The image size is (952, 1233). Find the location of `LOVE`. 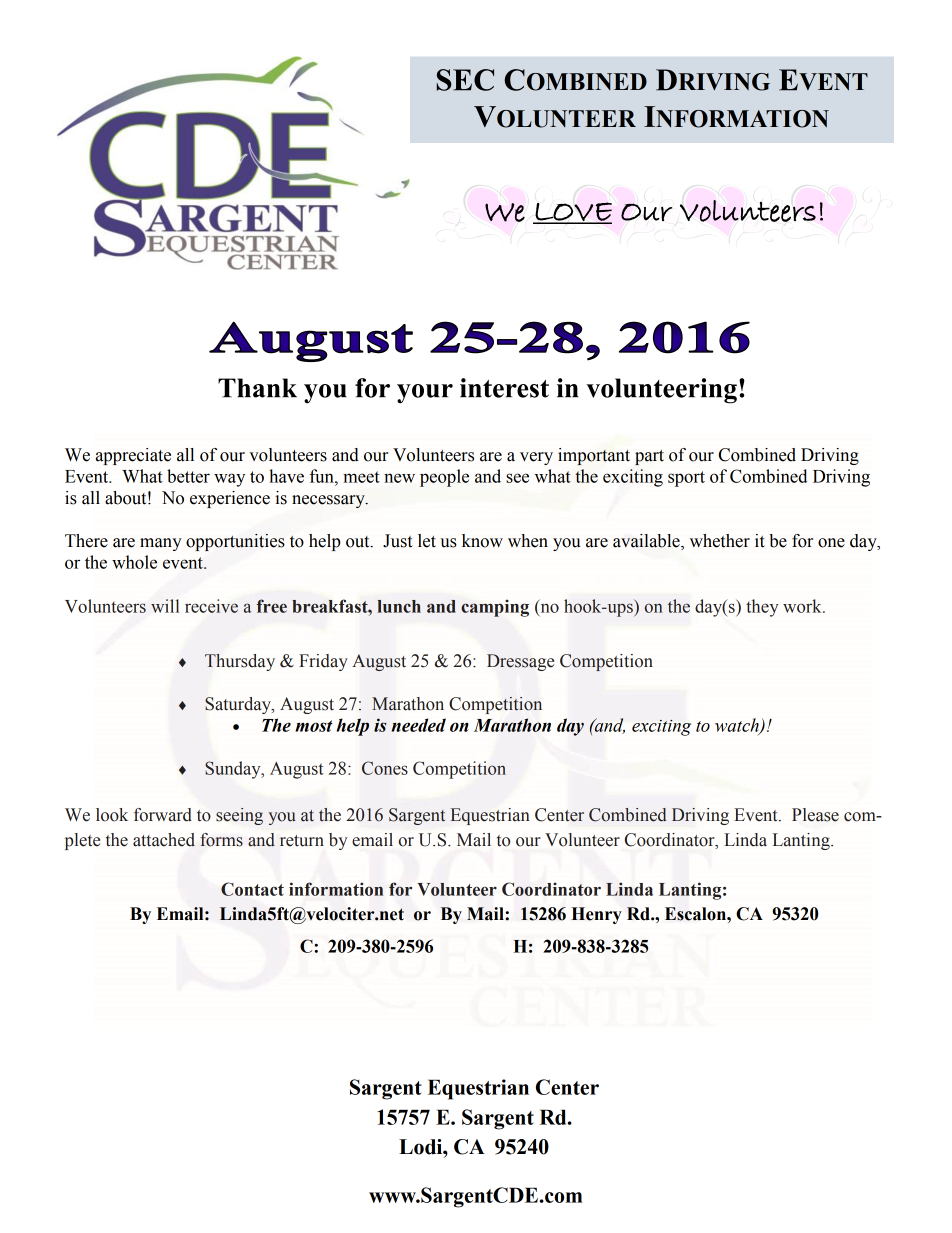

LOVE is located at coordinates (573, 212).
